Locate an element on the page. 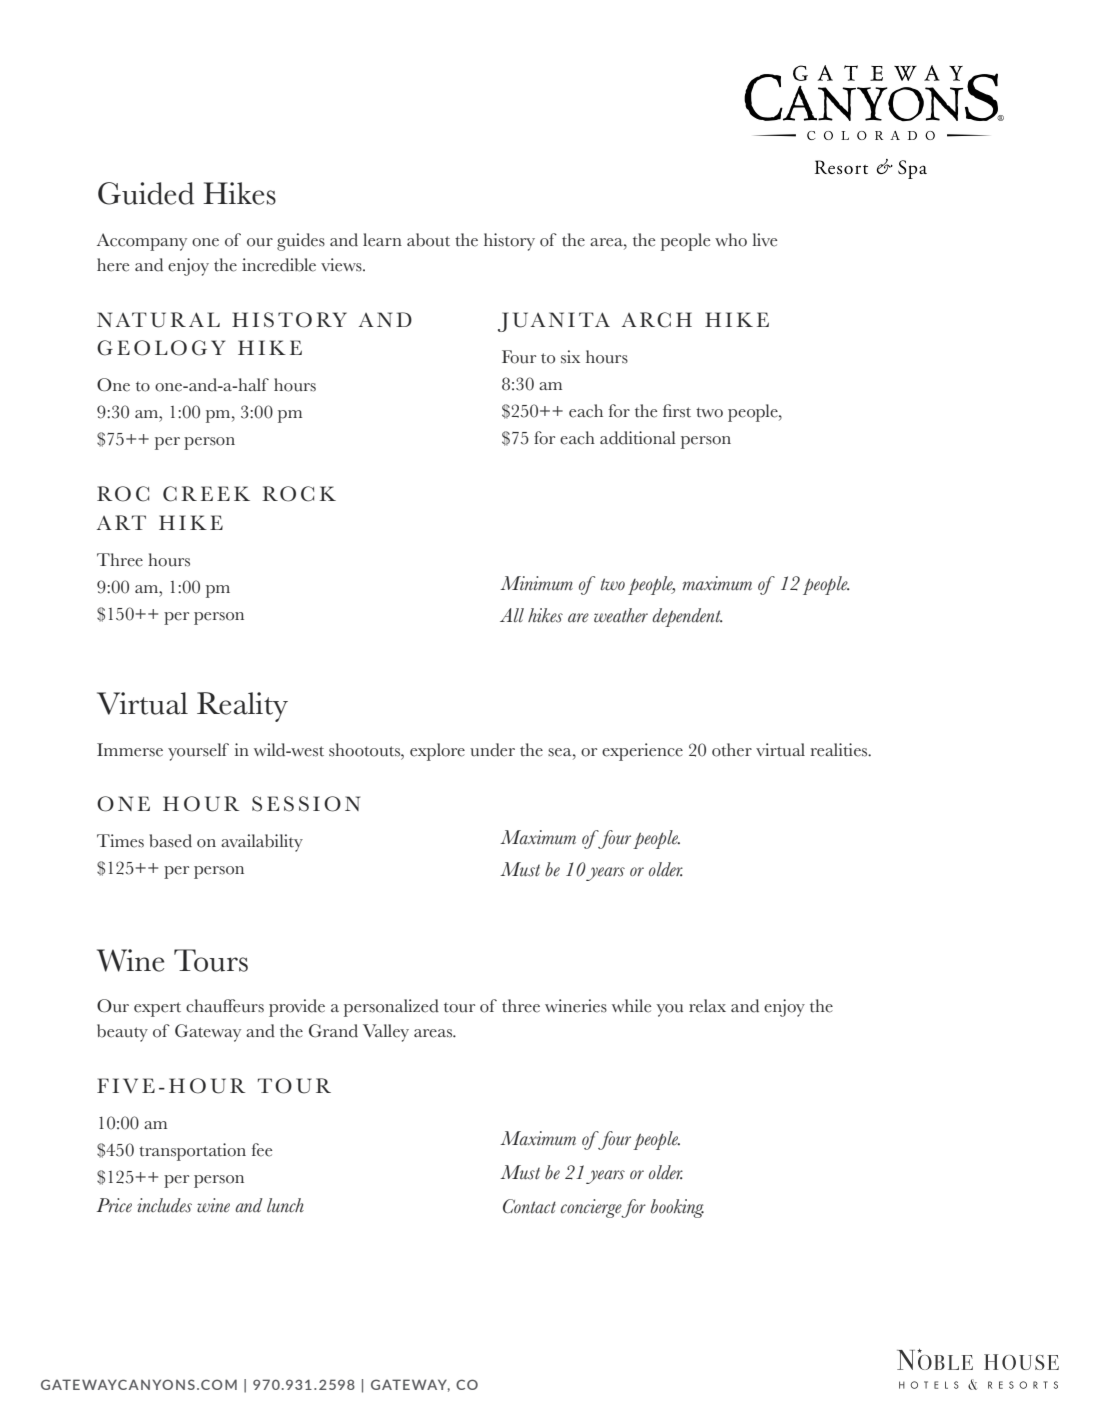 The height and width of the page is (1422, 1099). about is located at coordinates (428, 240).
